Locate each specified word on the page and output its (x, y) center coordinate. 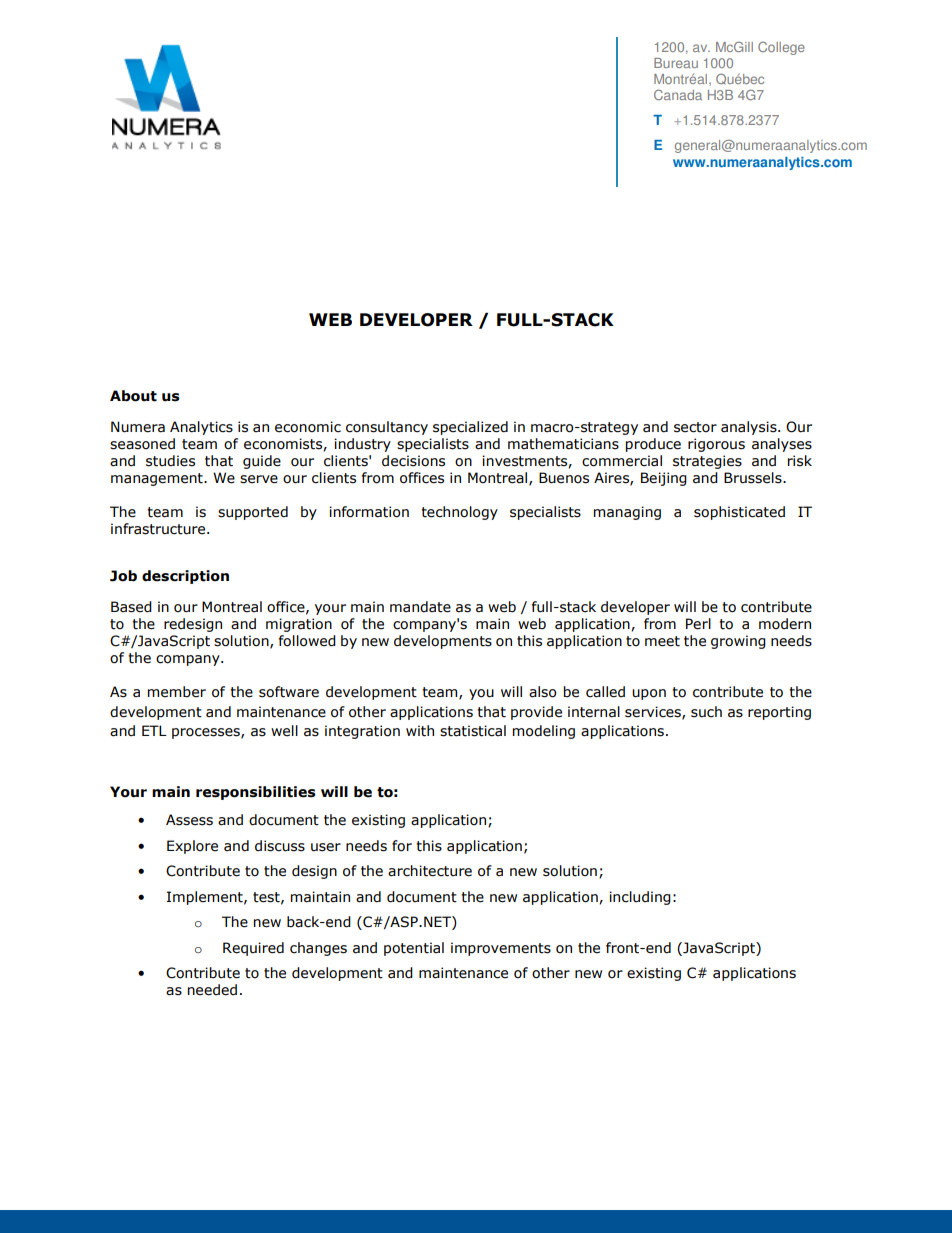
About (133, 396)
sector (695, 427)
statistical (473, 731)
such (706, 712)
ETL (154, 730)
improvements (501, 949)
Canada (678, 95)
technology (459, 513)
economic (308, 427)
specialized (470, 428)
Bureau (676, 63)
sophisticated (739, 513)
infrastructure (159, 529)
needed (212, 990)
